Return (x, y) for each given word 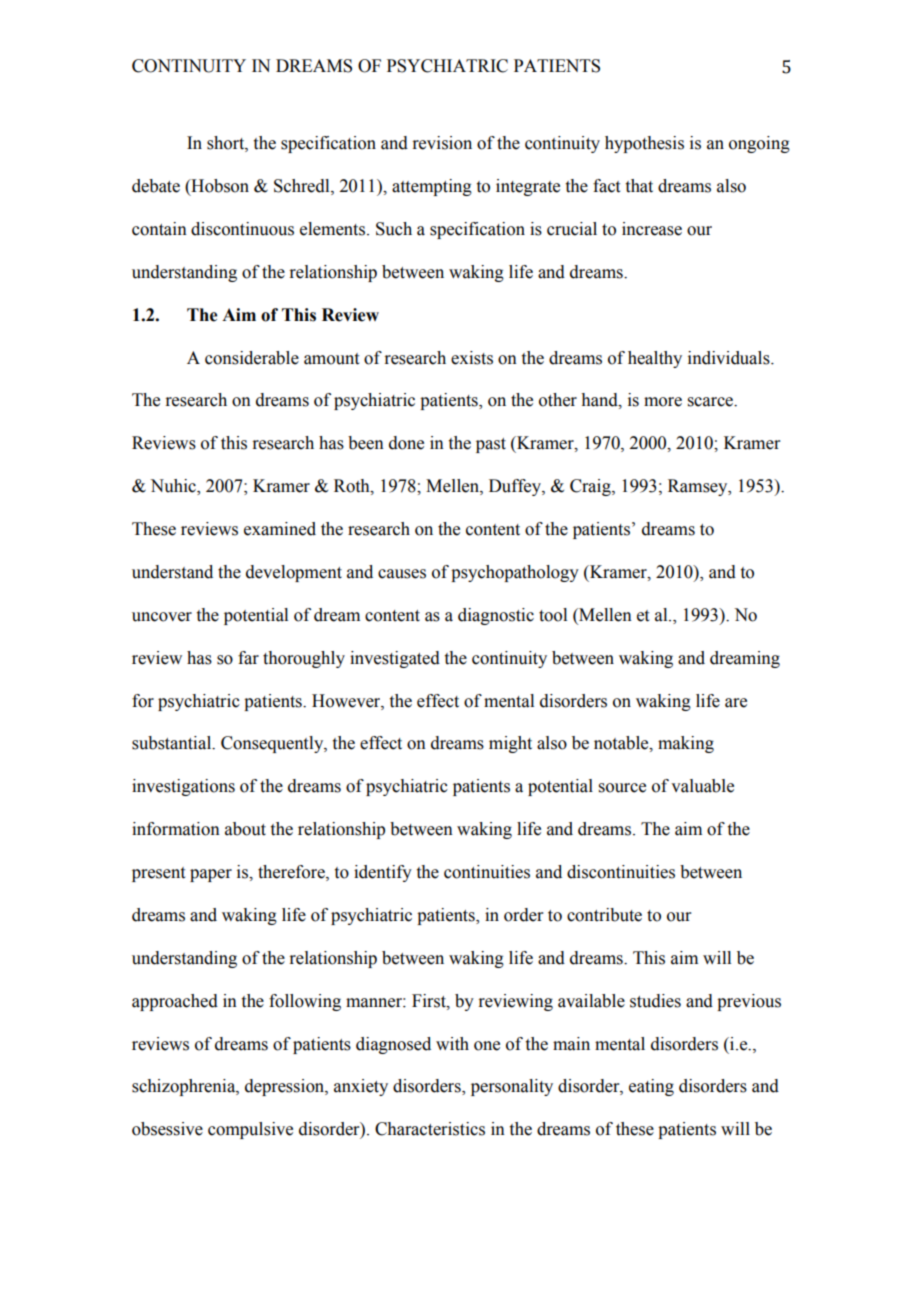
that (639, 186)
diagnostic (496, 616)
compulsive (250, 1130)
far (248, 658)
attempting (432, 187)
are (736, 703)
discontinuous (242, 229)
